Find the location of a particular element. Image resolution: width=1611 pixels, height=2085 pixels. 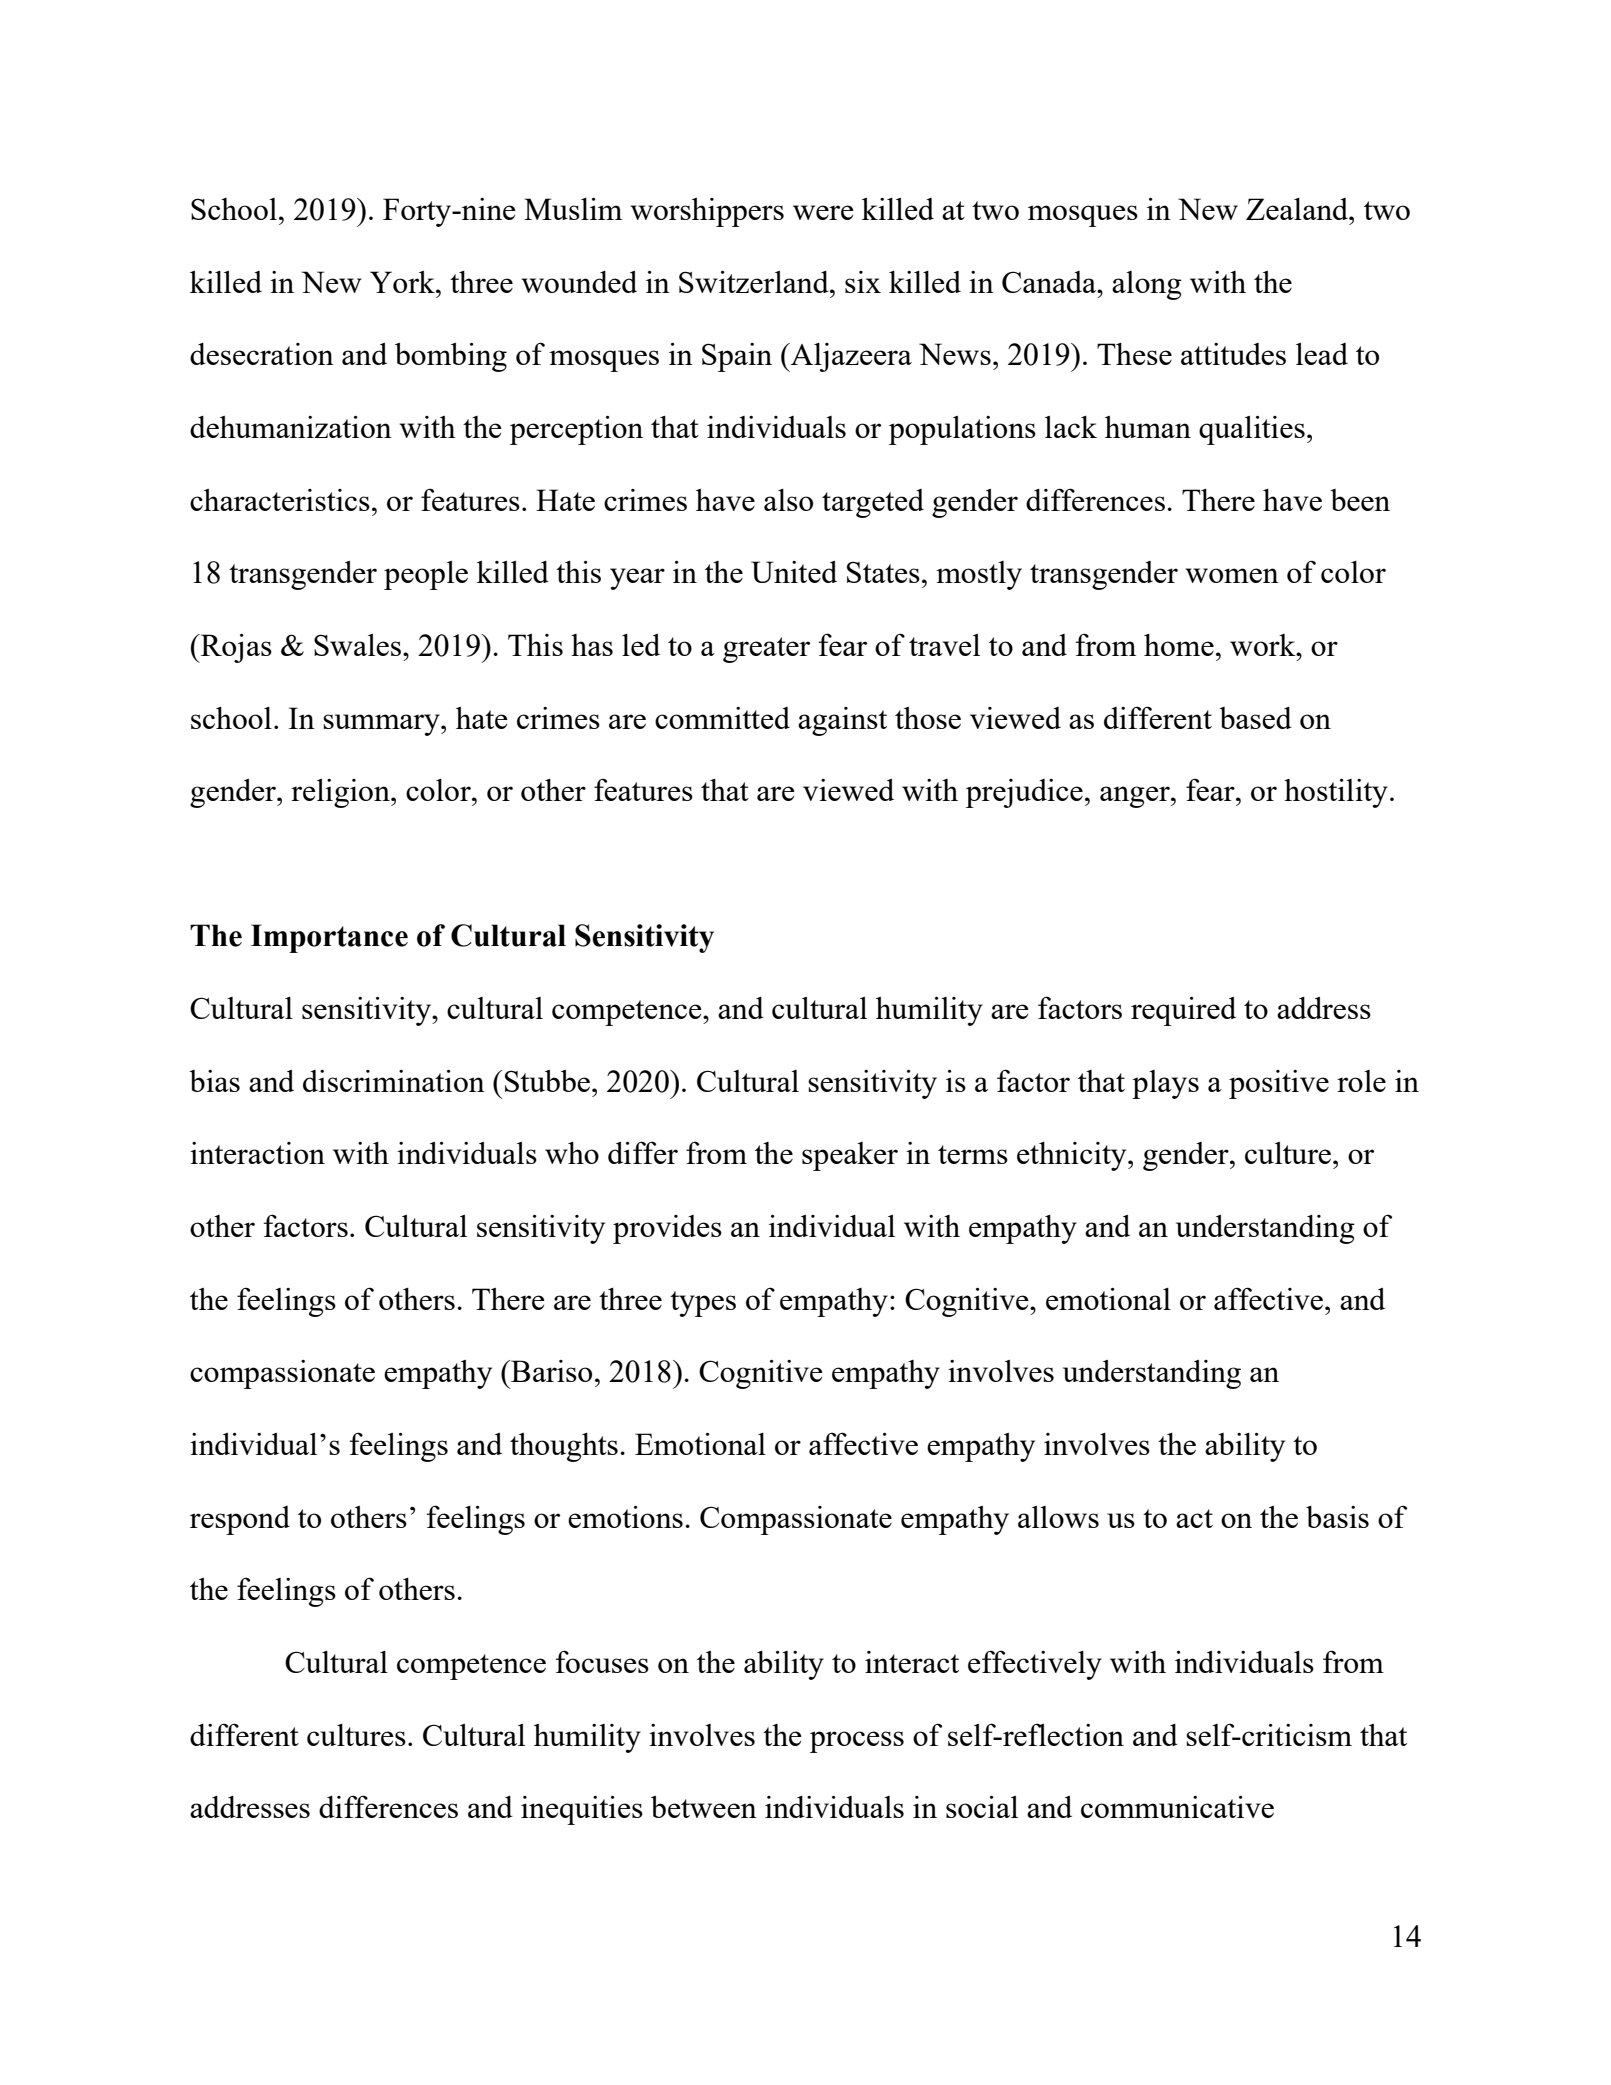

required is located at coordinates (1183, 1011).
